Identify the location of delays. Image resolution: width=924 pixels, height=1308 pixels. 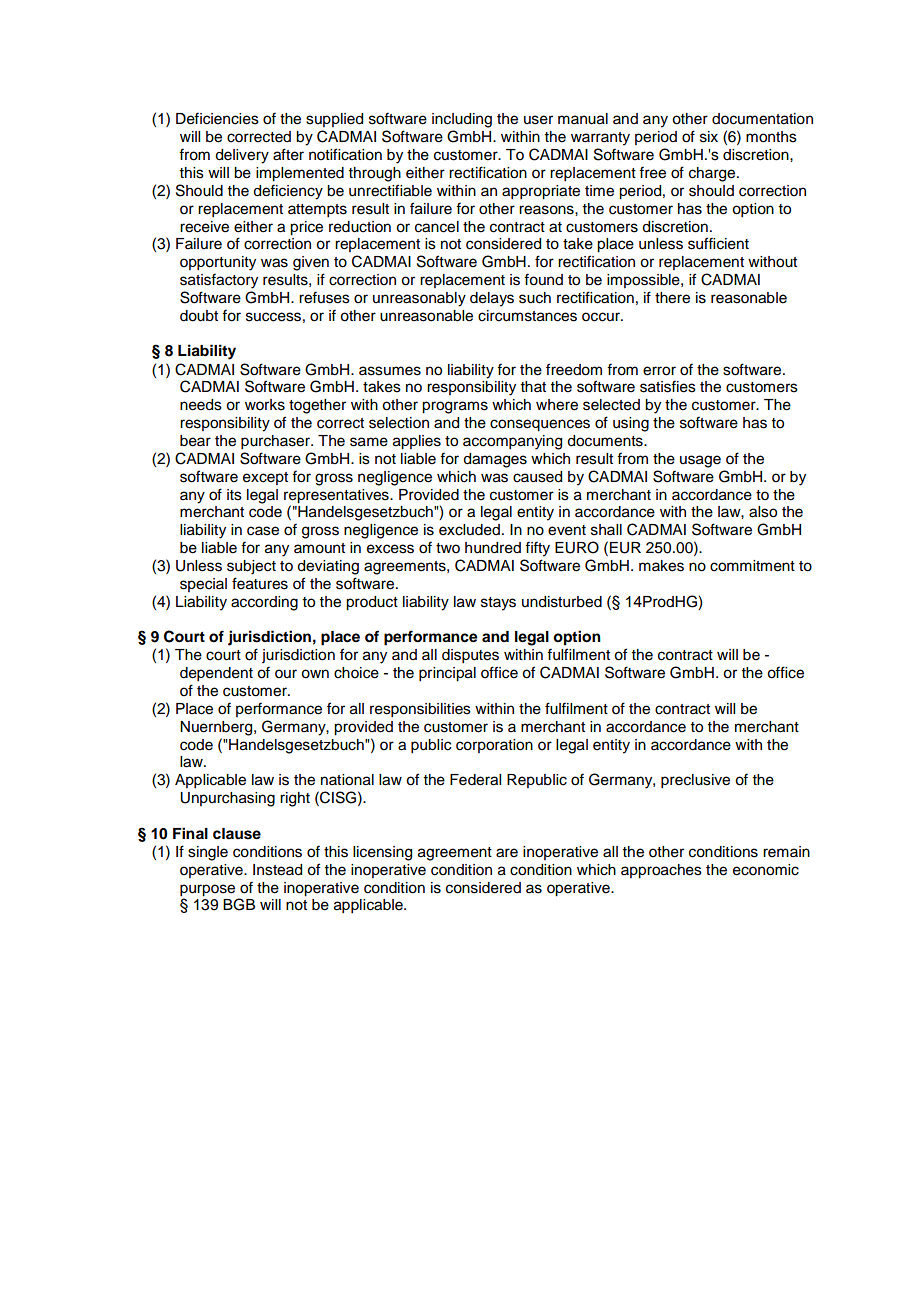
(492, 299).
